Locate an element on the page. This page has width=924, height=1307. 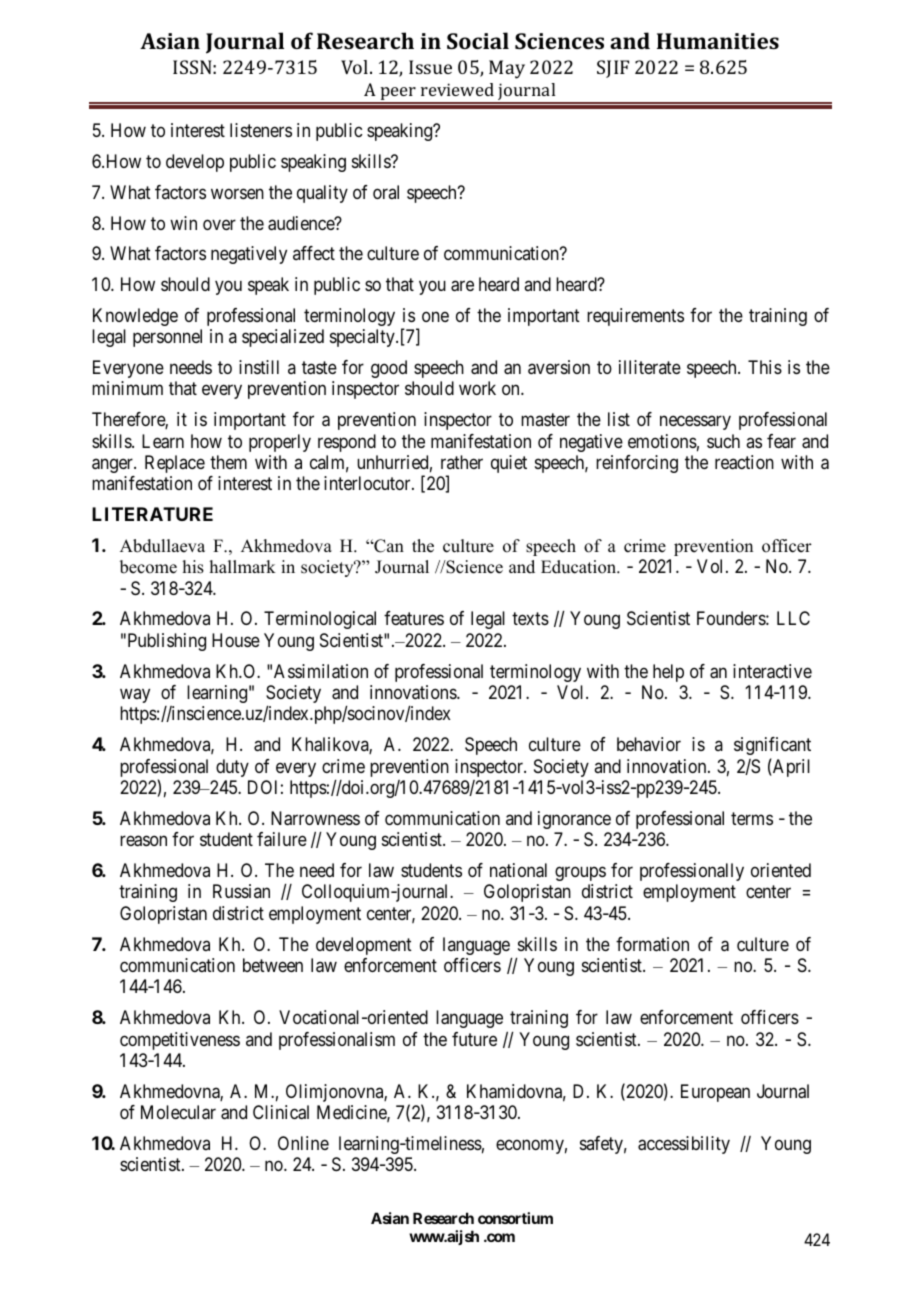
national is located at coordinates (518, 870).
